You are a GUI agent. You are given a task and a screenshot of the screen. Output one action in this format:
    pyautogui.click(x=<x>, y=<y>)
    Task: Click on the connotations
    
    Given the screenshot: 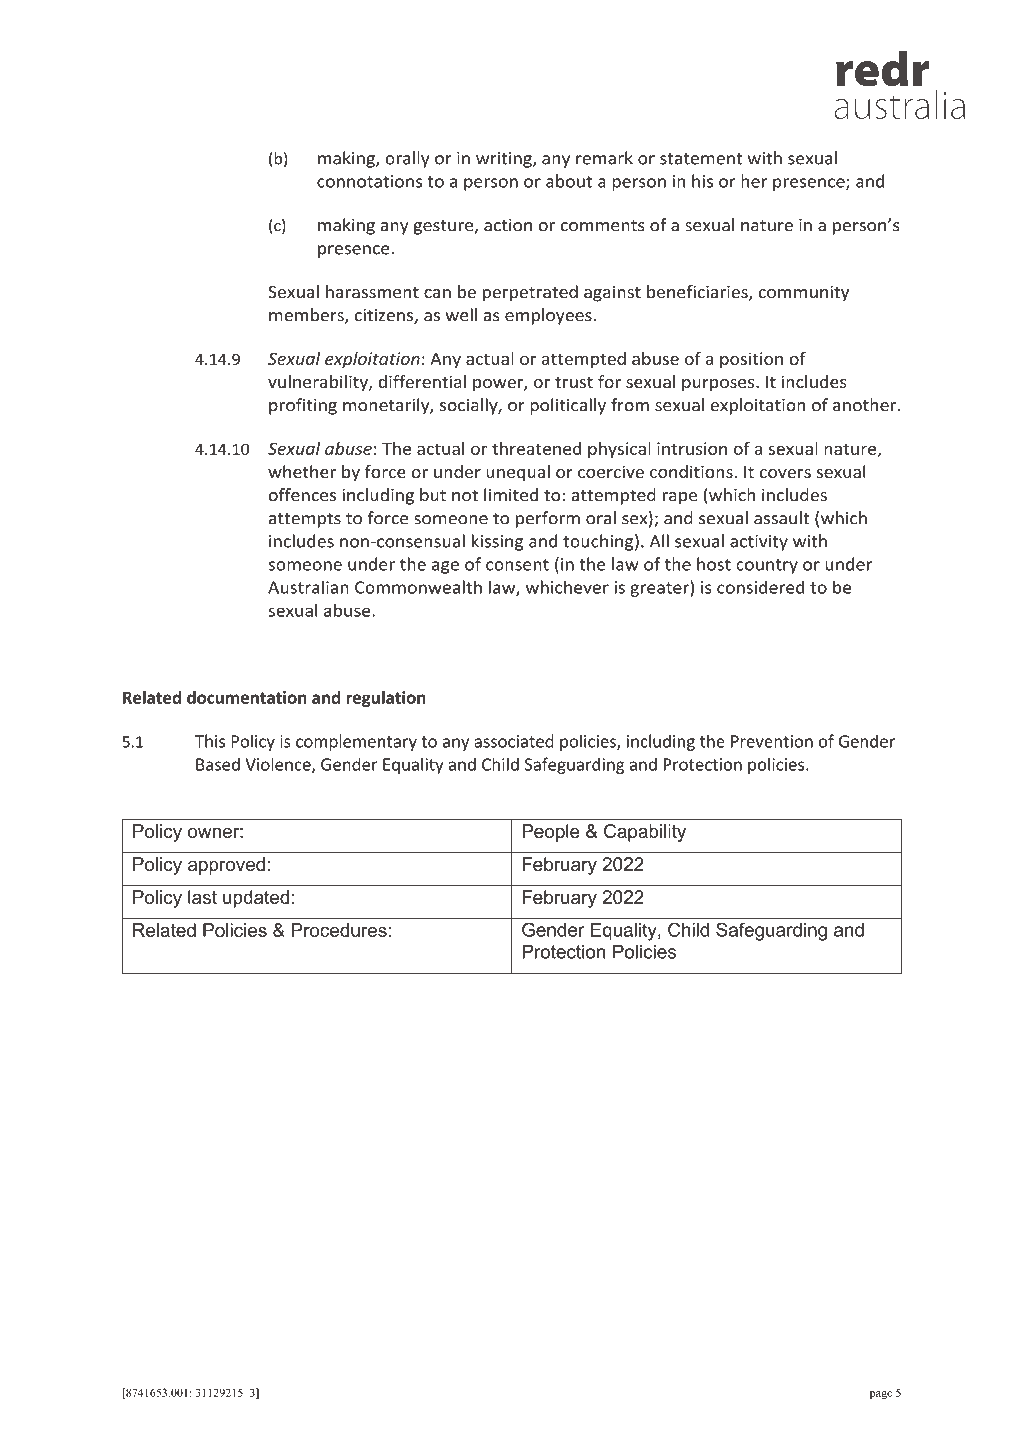 What is the action you would take?
    pyautogui.click(x=369, y=181)
